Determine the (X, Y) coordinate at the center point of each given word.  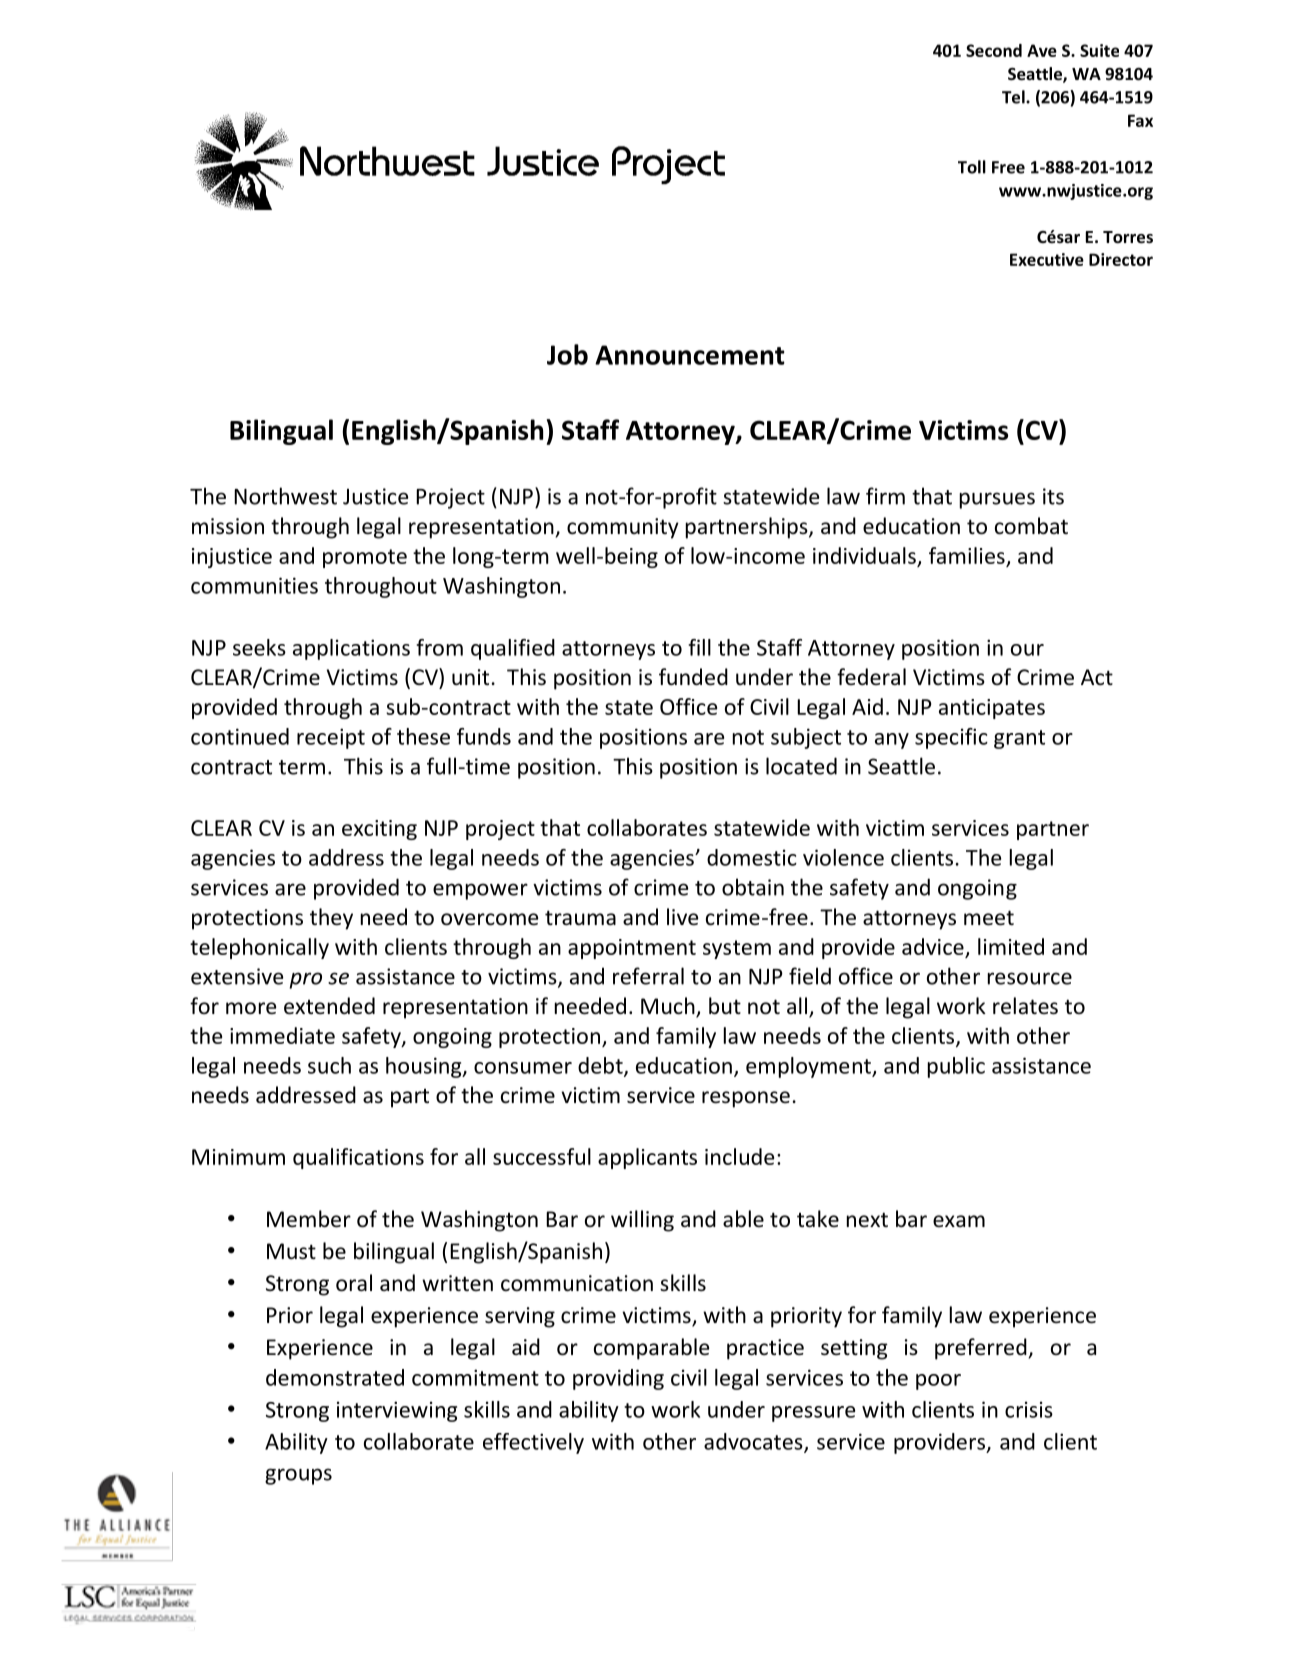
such (329, 1065)
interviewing (397, 1411)
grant (1019, 739)
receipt (331, 738)
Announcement (690, 355)
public (956, 1067)
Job (567, 354)
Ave (1042, 50)
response (746, 1099)
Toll (972, 167)
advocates (754, 1442)
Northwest (285, 496)
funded (693, 677)
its (1053, 496)
